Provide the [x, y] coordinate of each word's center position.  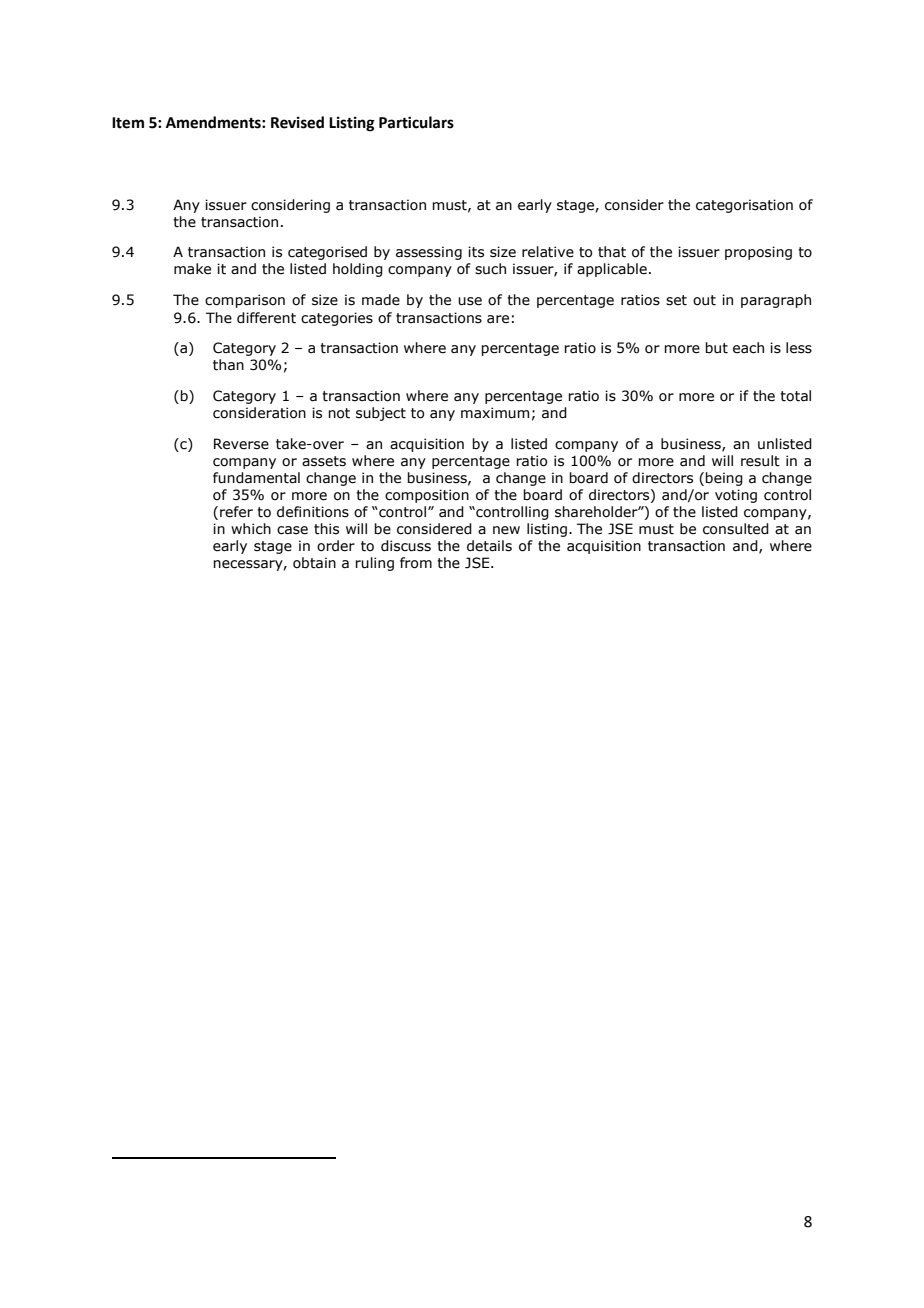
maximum [495, 413]
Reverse [241, 444]
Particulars [416, 122]
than [228, 365]
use [470, 301]
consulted [736, 529]
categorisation [744, 206]
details [489, 546]
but [716, 348]
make [192, 269]
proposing [758, 253]
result [760, 461]
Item [128, 123]
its [476, 252]
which [251, 529]
